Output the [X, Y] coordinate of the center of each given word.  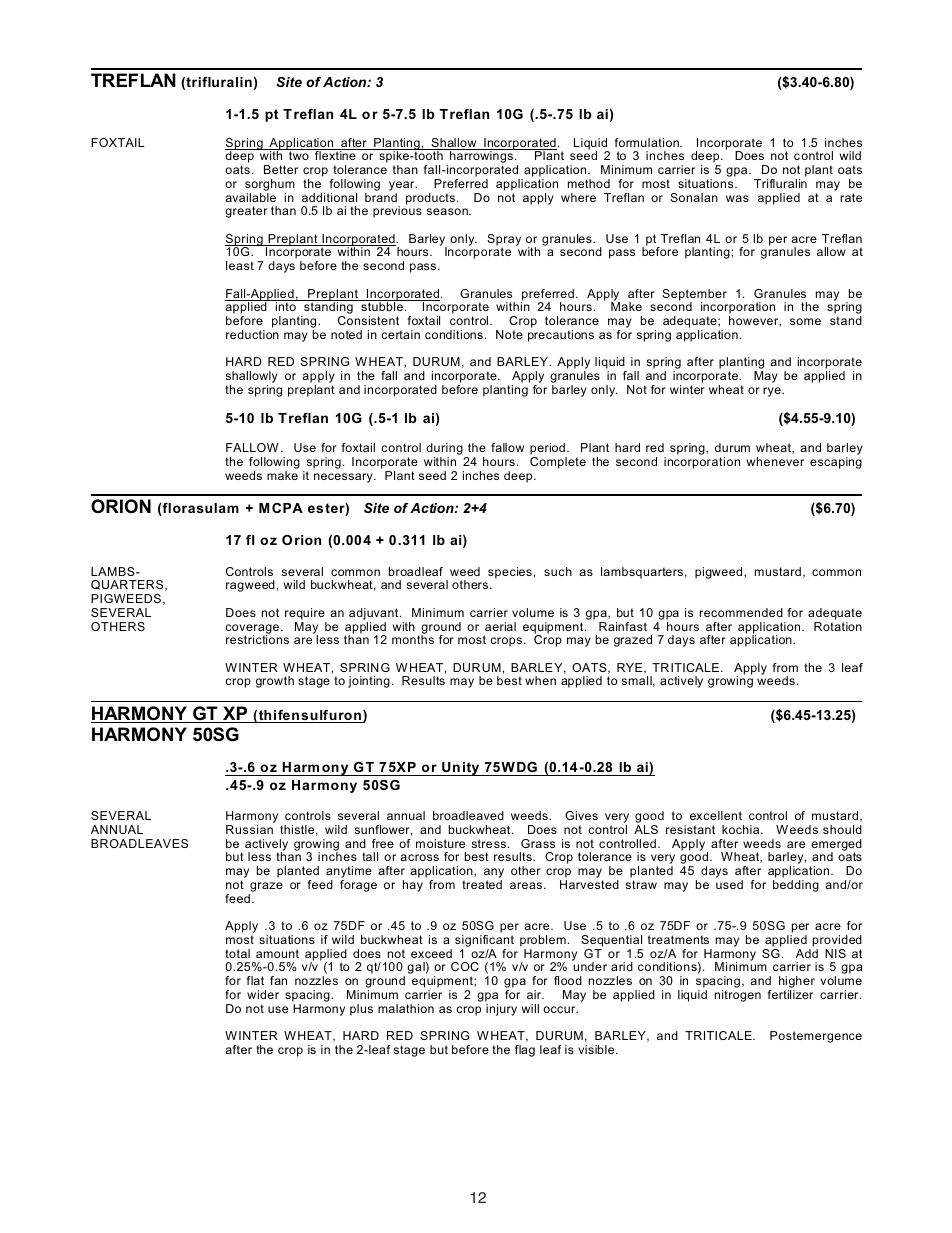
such [558, 571]
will [530, 1008]
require [305, 614]
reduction [252, 334]
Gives [581, 815]
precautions [561, 336]
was [737, 198]
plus [361, 1010]
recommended [741, 612]
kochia [742, 829]
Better [281, 169]
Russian [249, 829]
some [805, 321]
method [589, 183]
